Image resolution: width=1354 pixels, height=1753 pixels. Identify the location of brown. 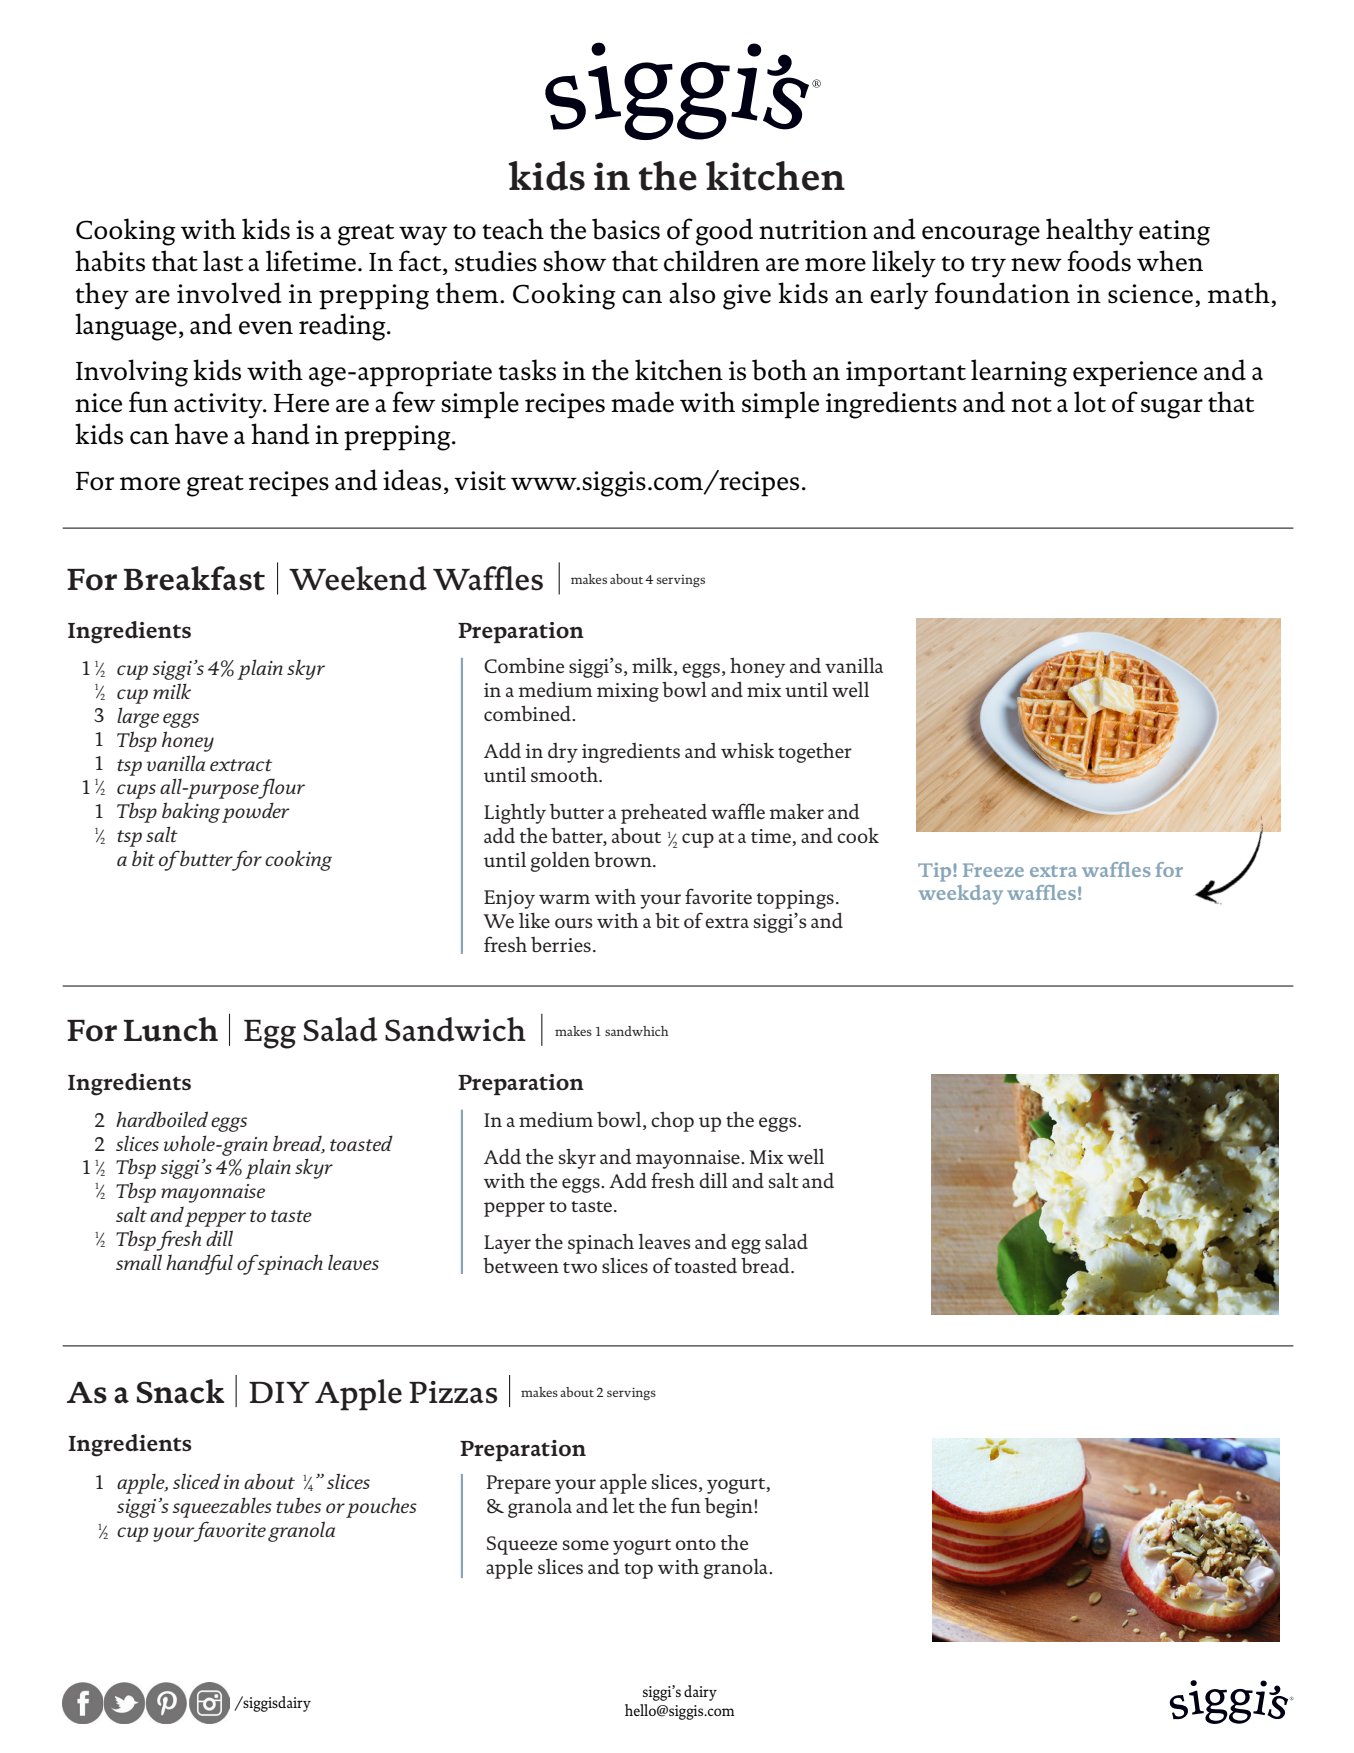
(624, 859).
